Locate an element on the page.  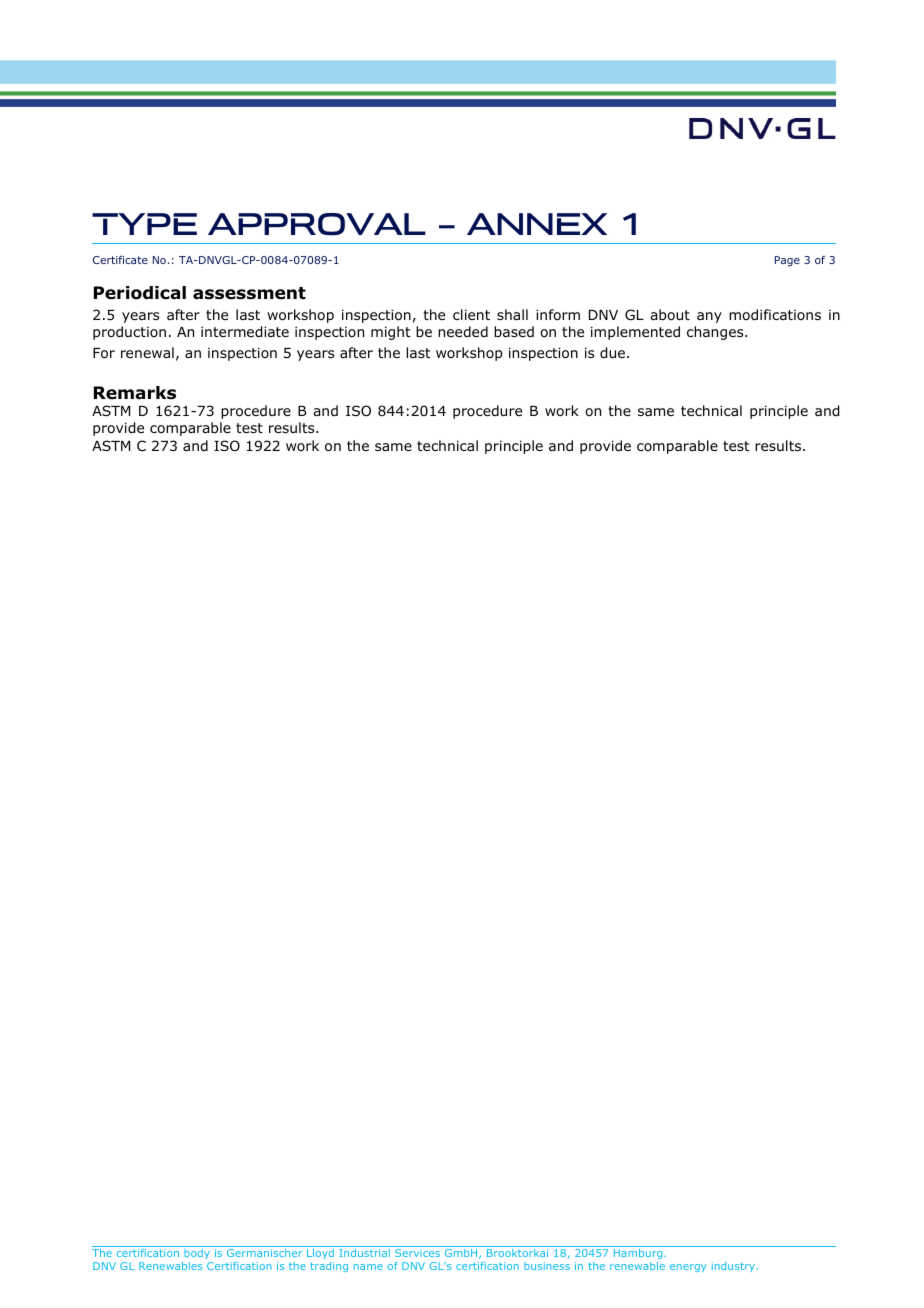
trading is located at coordinates (329, 1267).
